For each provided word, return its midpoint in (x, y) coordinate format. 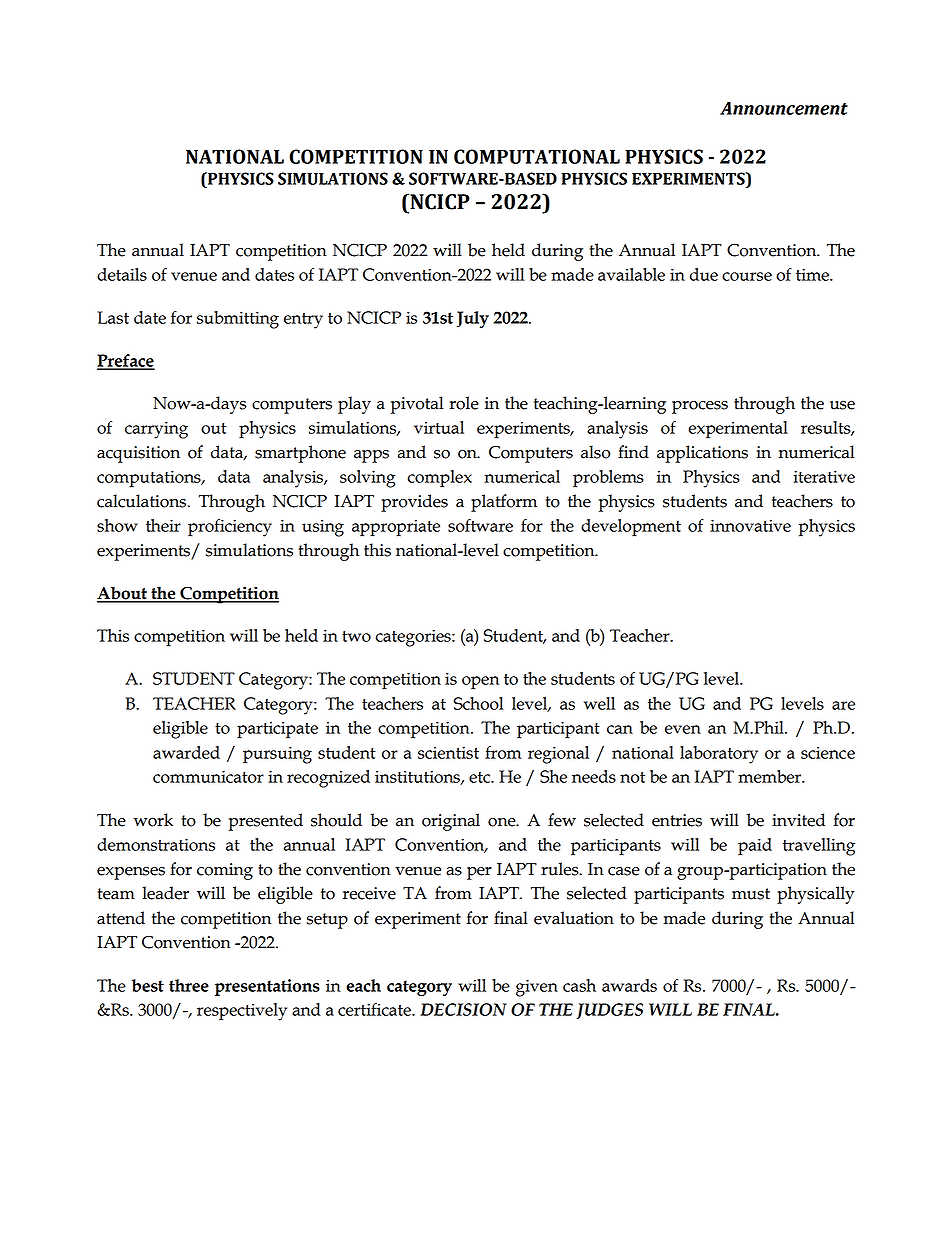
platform (504, 503)
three (189, 985)
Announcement (784, 108)
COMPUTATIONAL (537, 156)
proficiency (230, 528)
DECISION (463, 1009)
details (122, 274)
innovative (750, 525)
